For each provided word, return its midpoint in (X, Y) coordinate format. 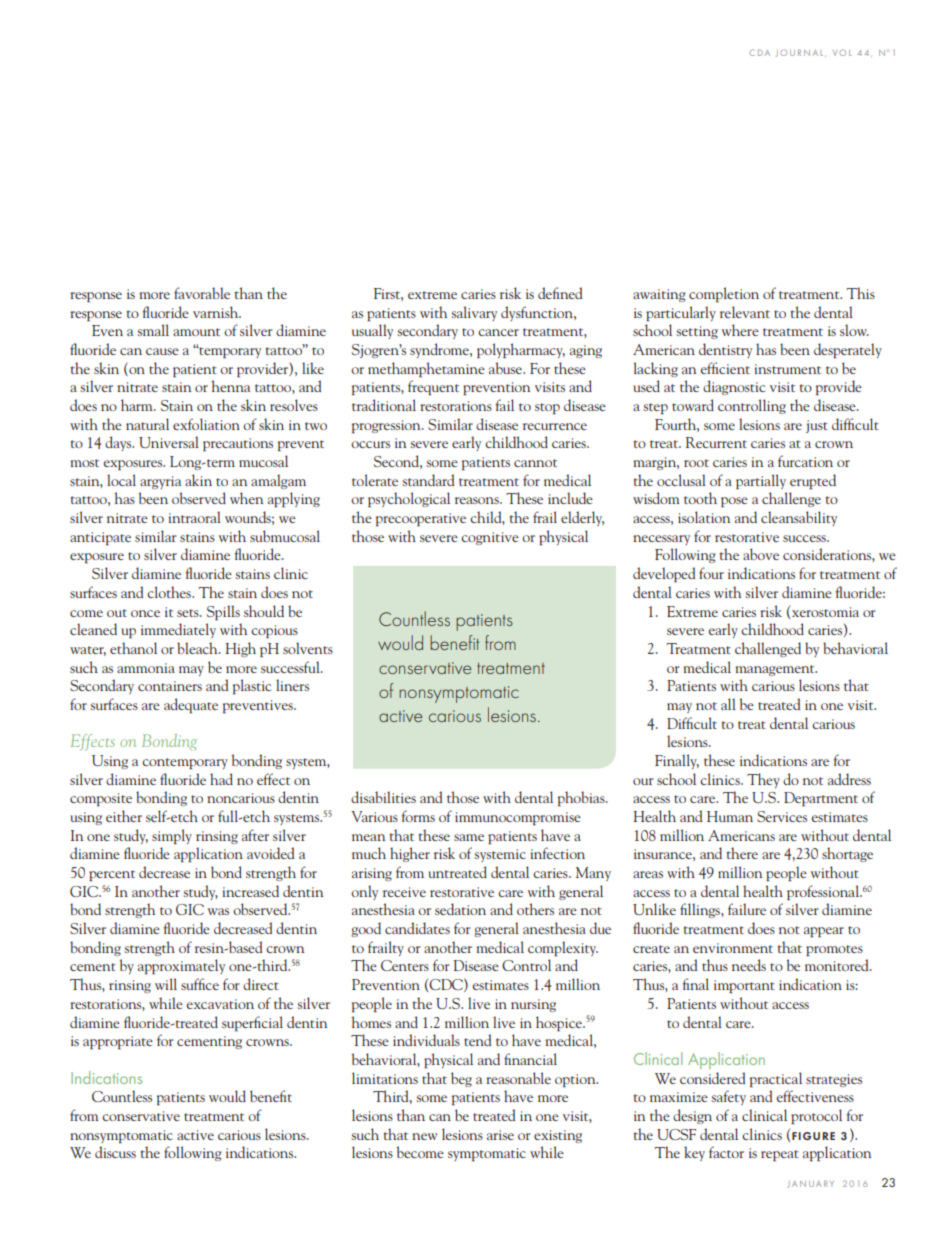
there (742, 853)
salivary (474, 313)
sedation (460, 909)
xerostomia (825, 612)
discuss (115, 1152)
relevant (745, 312)
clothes (170, 592)
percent (112, 875)
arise (500, 1135)
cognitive (490, 538)
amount (196, 332)
